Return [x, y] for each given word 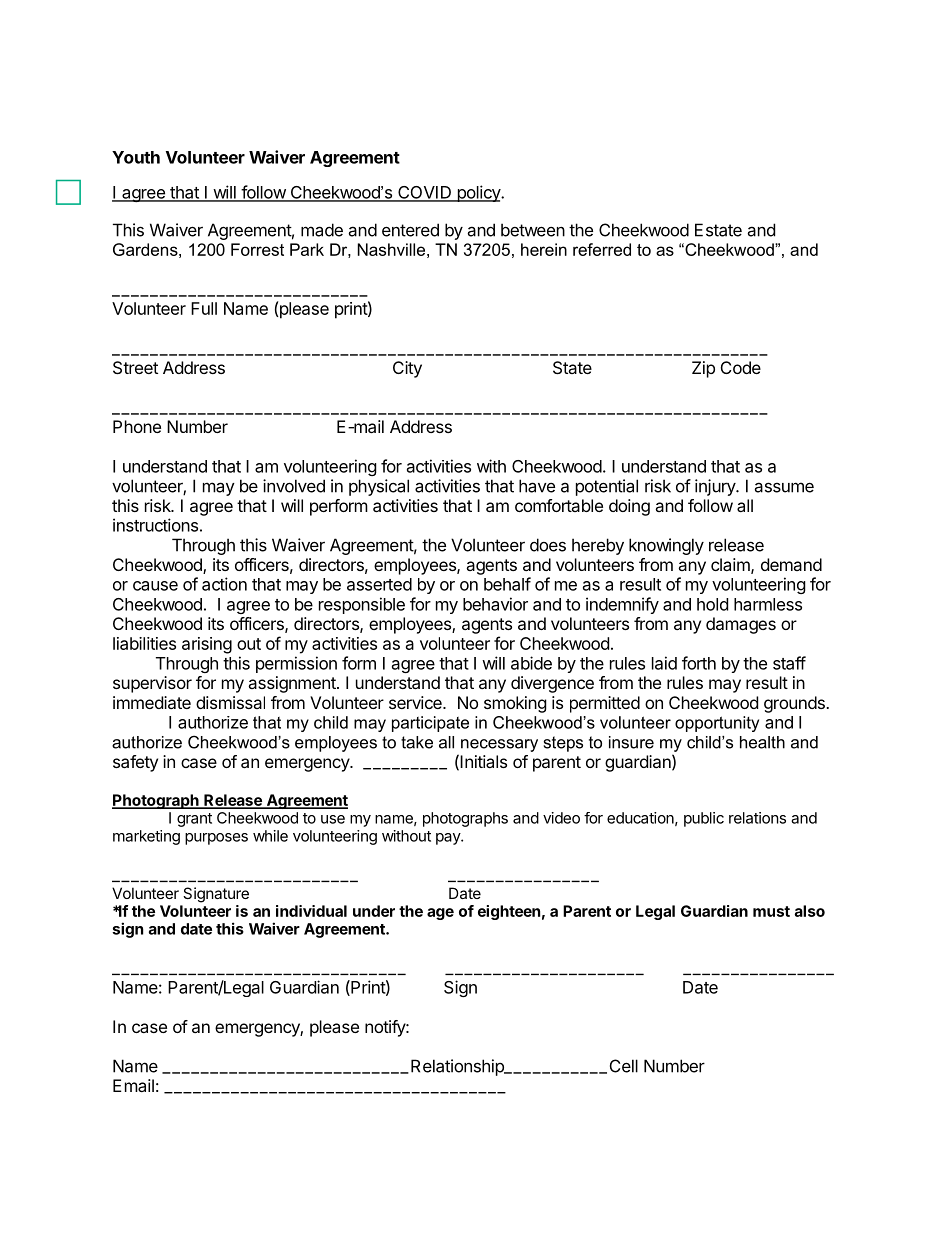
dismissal [230, 702]
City [407, 369]
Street [135, 367]
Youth [136, 157]
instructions [155, 525]
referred [602, 249]
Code [741, 367]
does [548, 545]
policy [478, 193]
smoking [515, 704]
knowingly [666, 546]
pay [449, 839]
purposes [216, 839]
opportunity [717, 724]
